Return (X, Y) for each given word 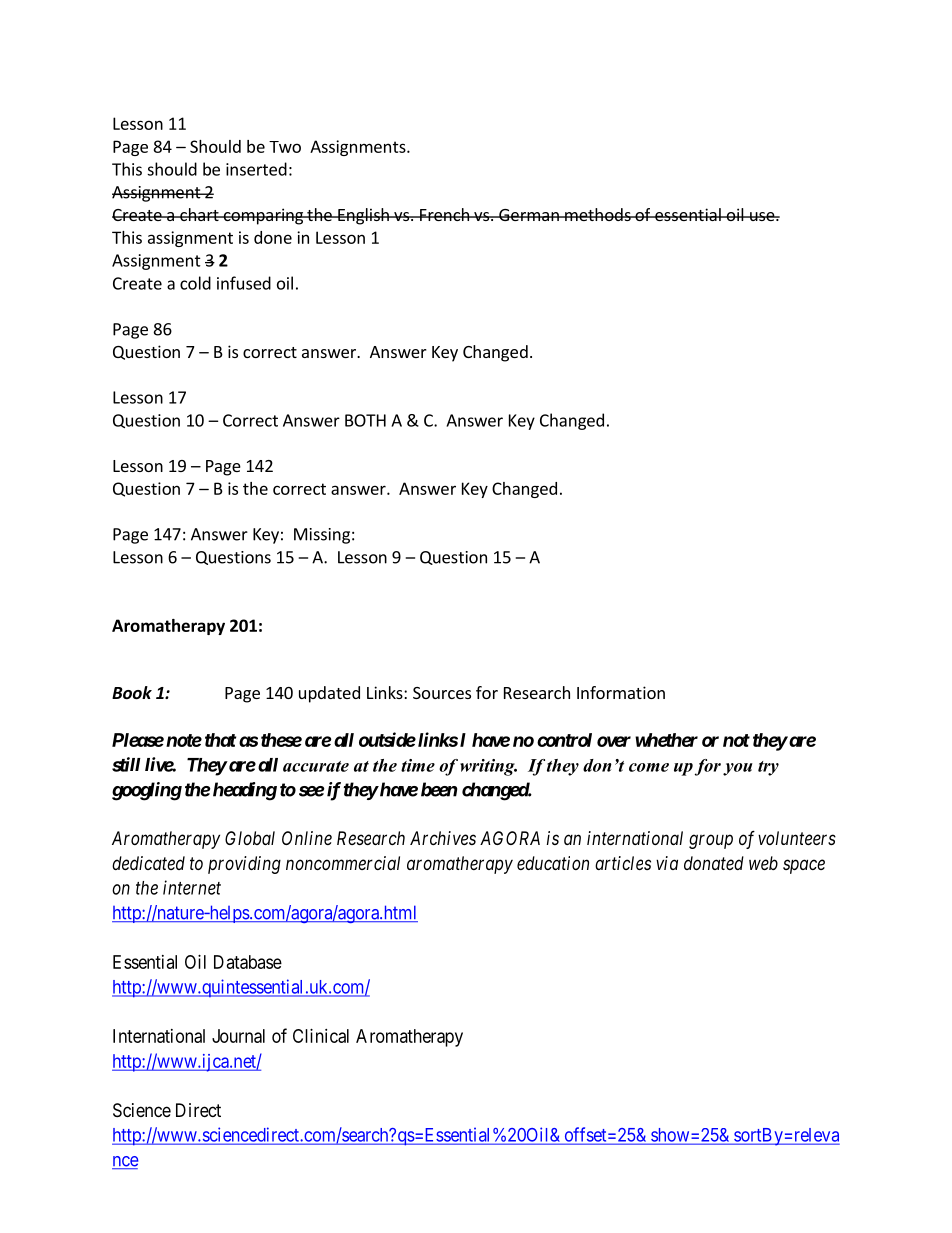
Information (621, 692)
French (444, 214)
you (738, 769)
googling (147, 791)
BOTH (365, 420)
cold (195, 283)
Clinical (321, 1036)
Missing (322, 536)
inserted (256, 169)
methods (598, 214)
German (529, 215)
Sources (442, 693)
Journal (238, 1036)
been (439, 789)
